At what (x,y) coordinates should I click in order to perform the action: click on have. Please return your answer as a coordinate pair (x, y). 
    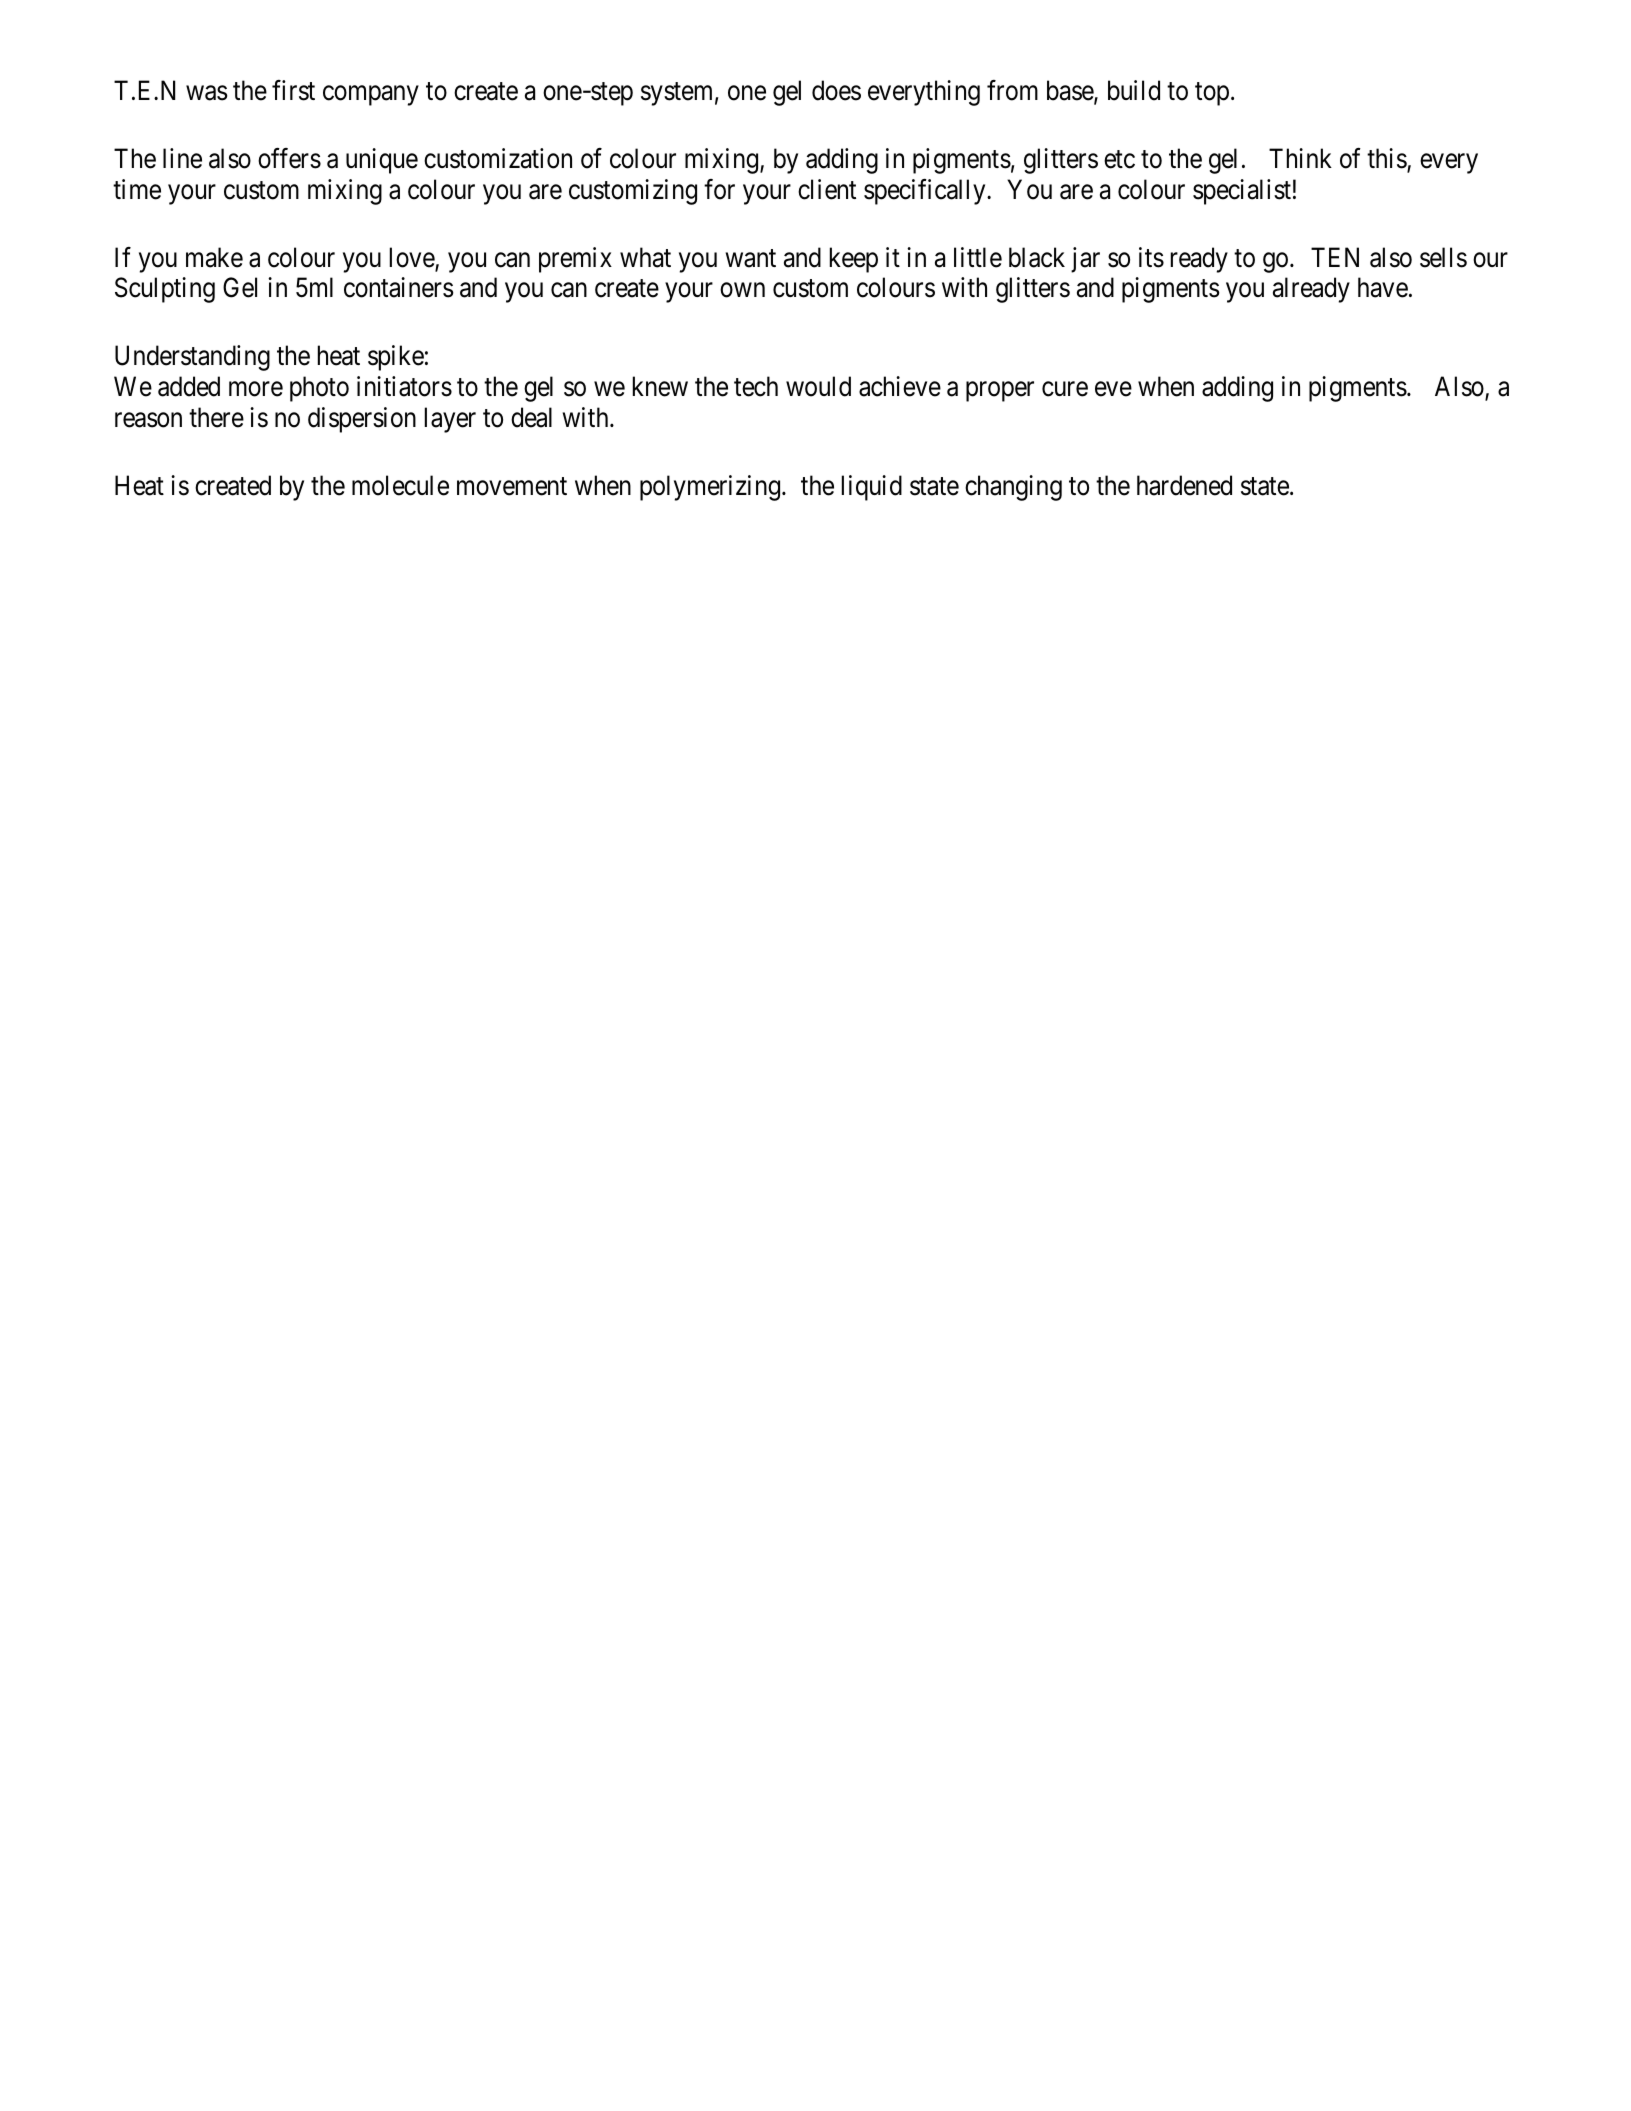
    Looking at the image, I should click on (1383, 287).
